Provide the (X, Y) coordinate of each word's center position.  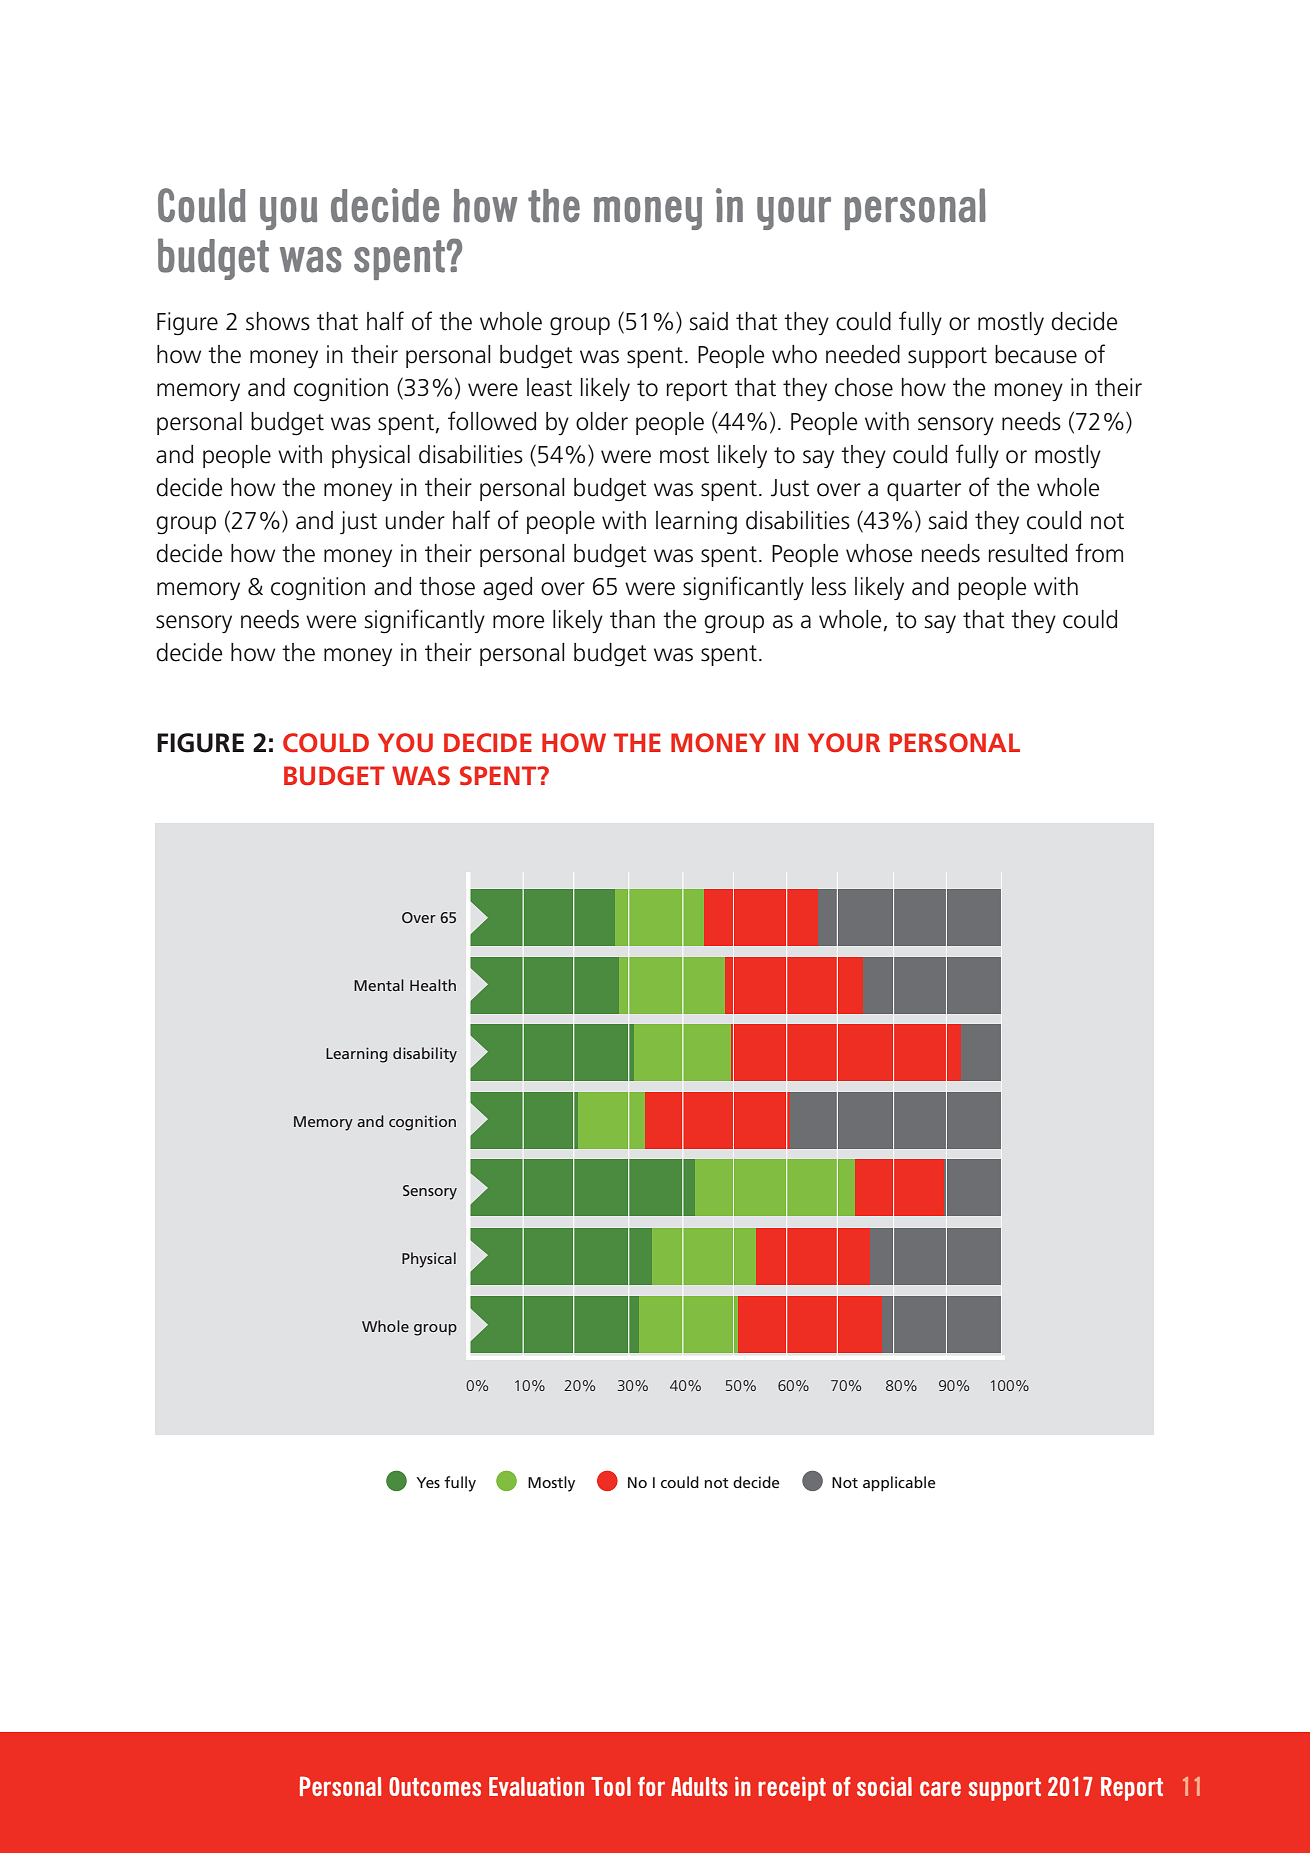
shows (278, 321)
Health (433, 985)
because (1036, 354)
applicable (899, 1484)
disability (425, 1055)
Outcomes (435, 1786)
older (602, 421)
